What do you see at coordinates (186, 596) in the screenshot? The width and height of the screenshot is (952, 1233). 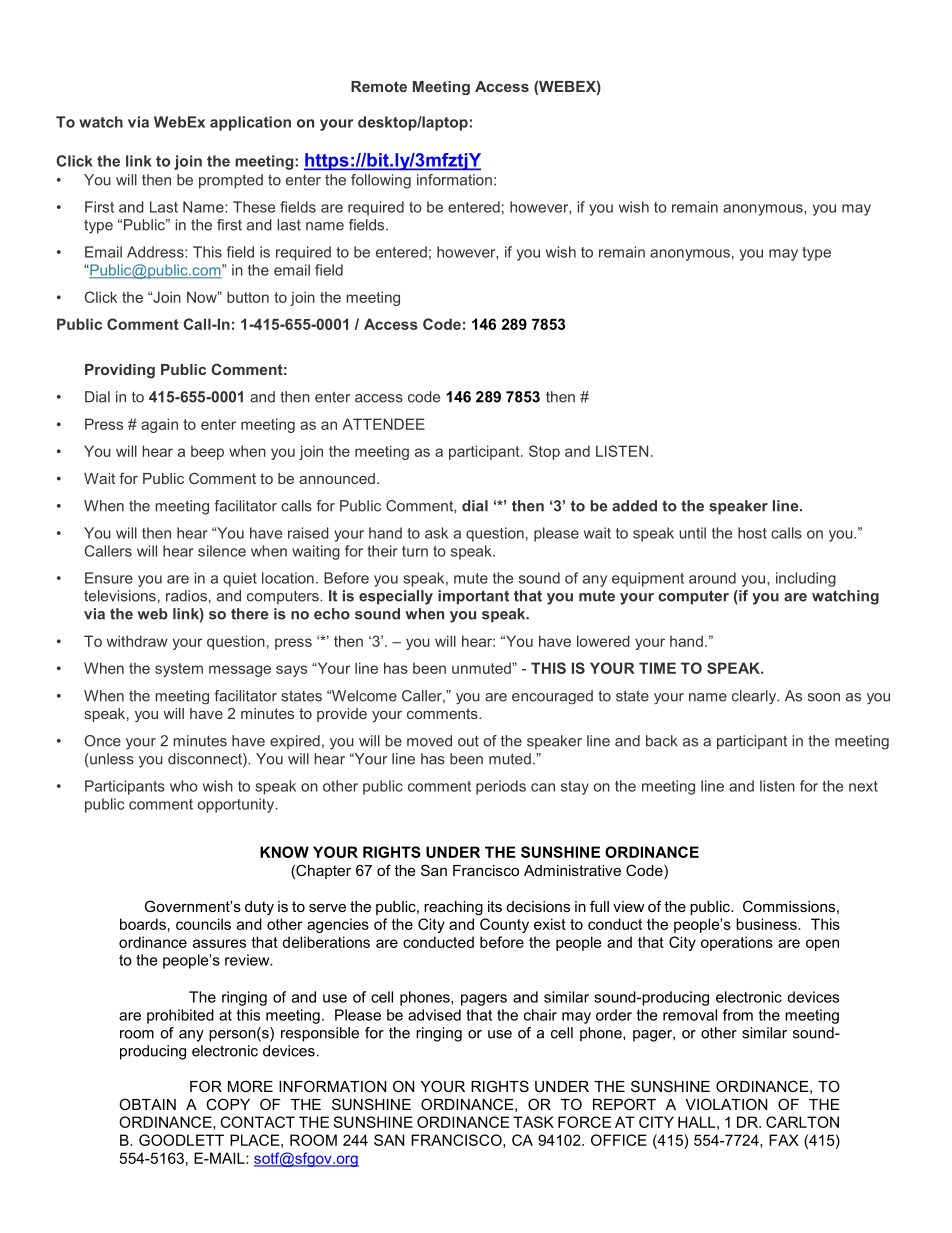 I see `radios` at bounding box center [186, 596].
